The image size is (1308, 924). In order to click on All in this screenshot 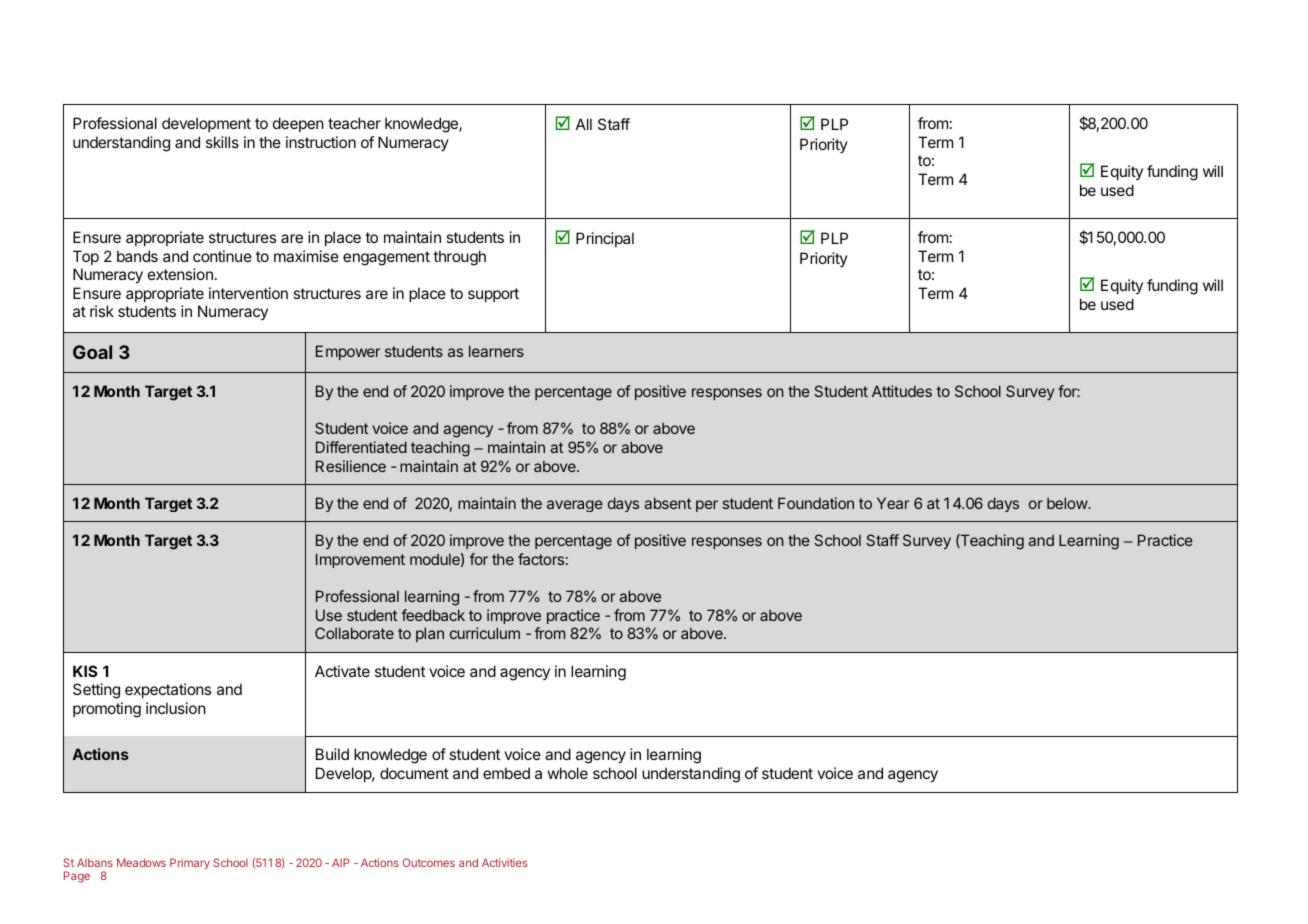, I will do `click(584, 124)`.
